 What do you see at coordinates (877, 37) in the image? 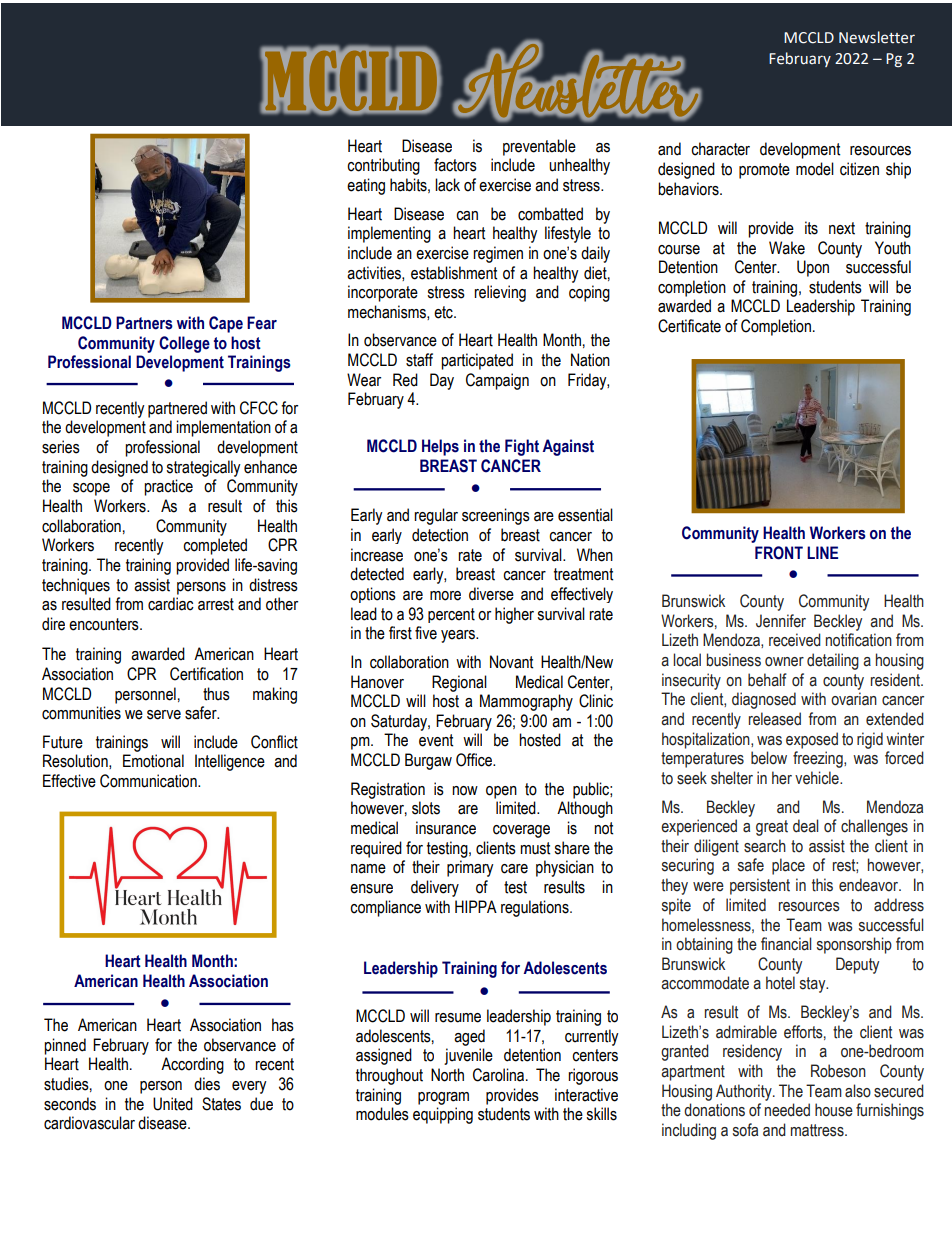
I see `Newsletter` at bounding box center [877, 37].
